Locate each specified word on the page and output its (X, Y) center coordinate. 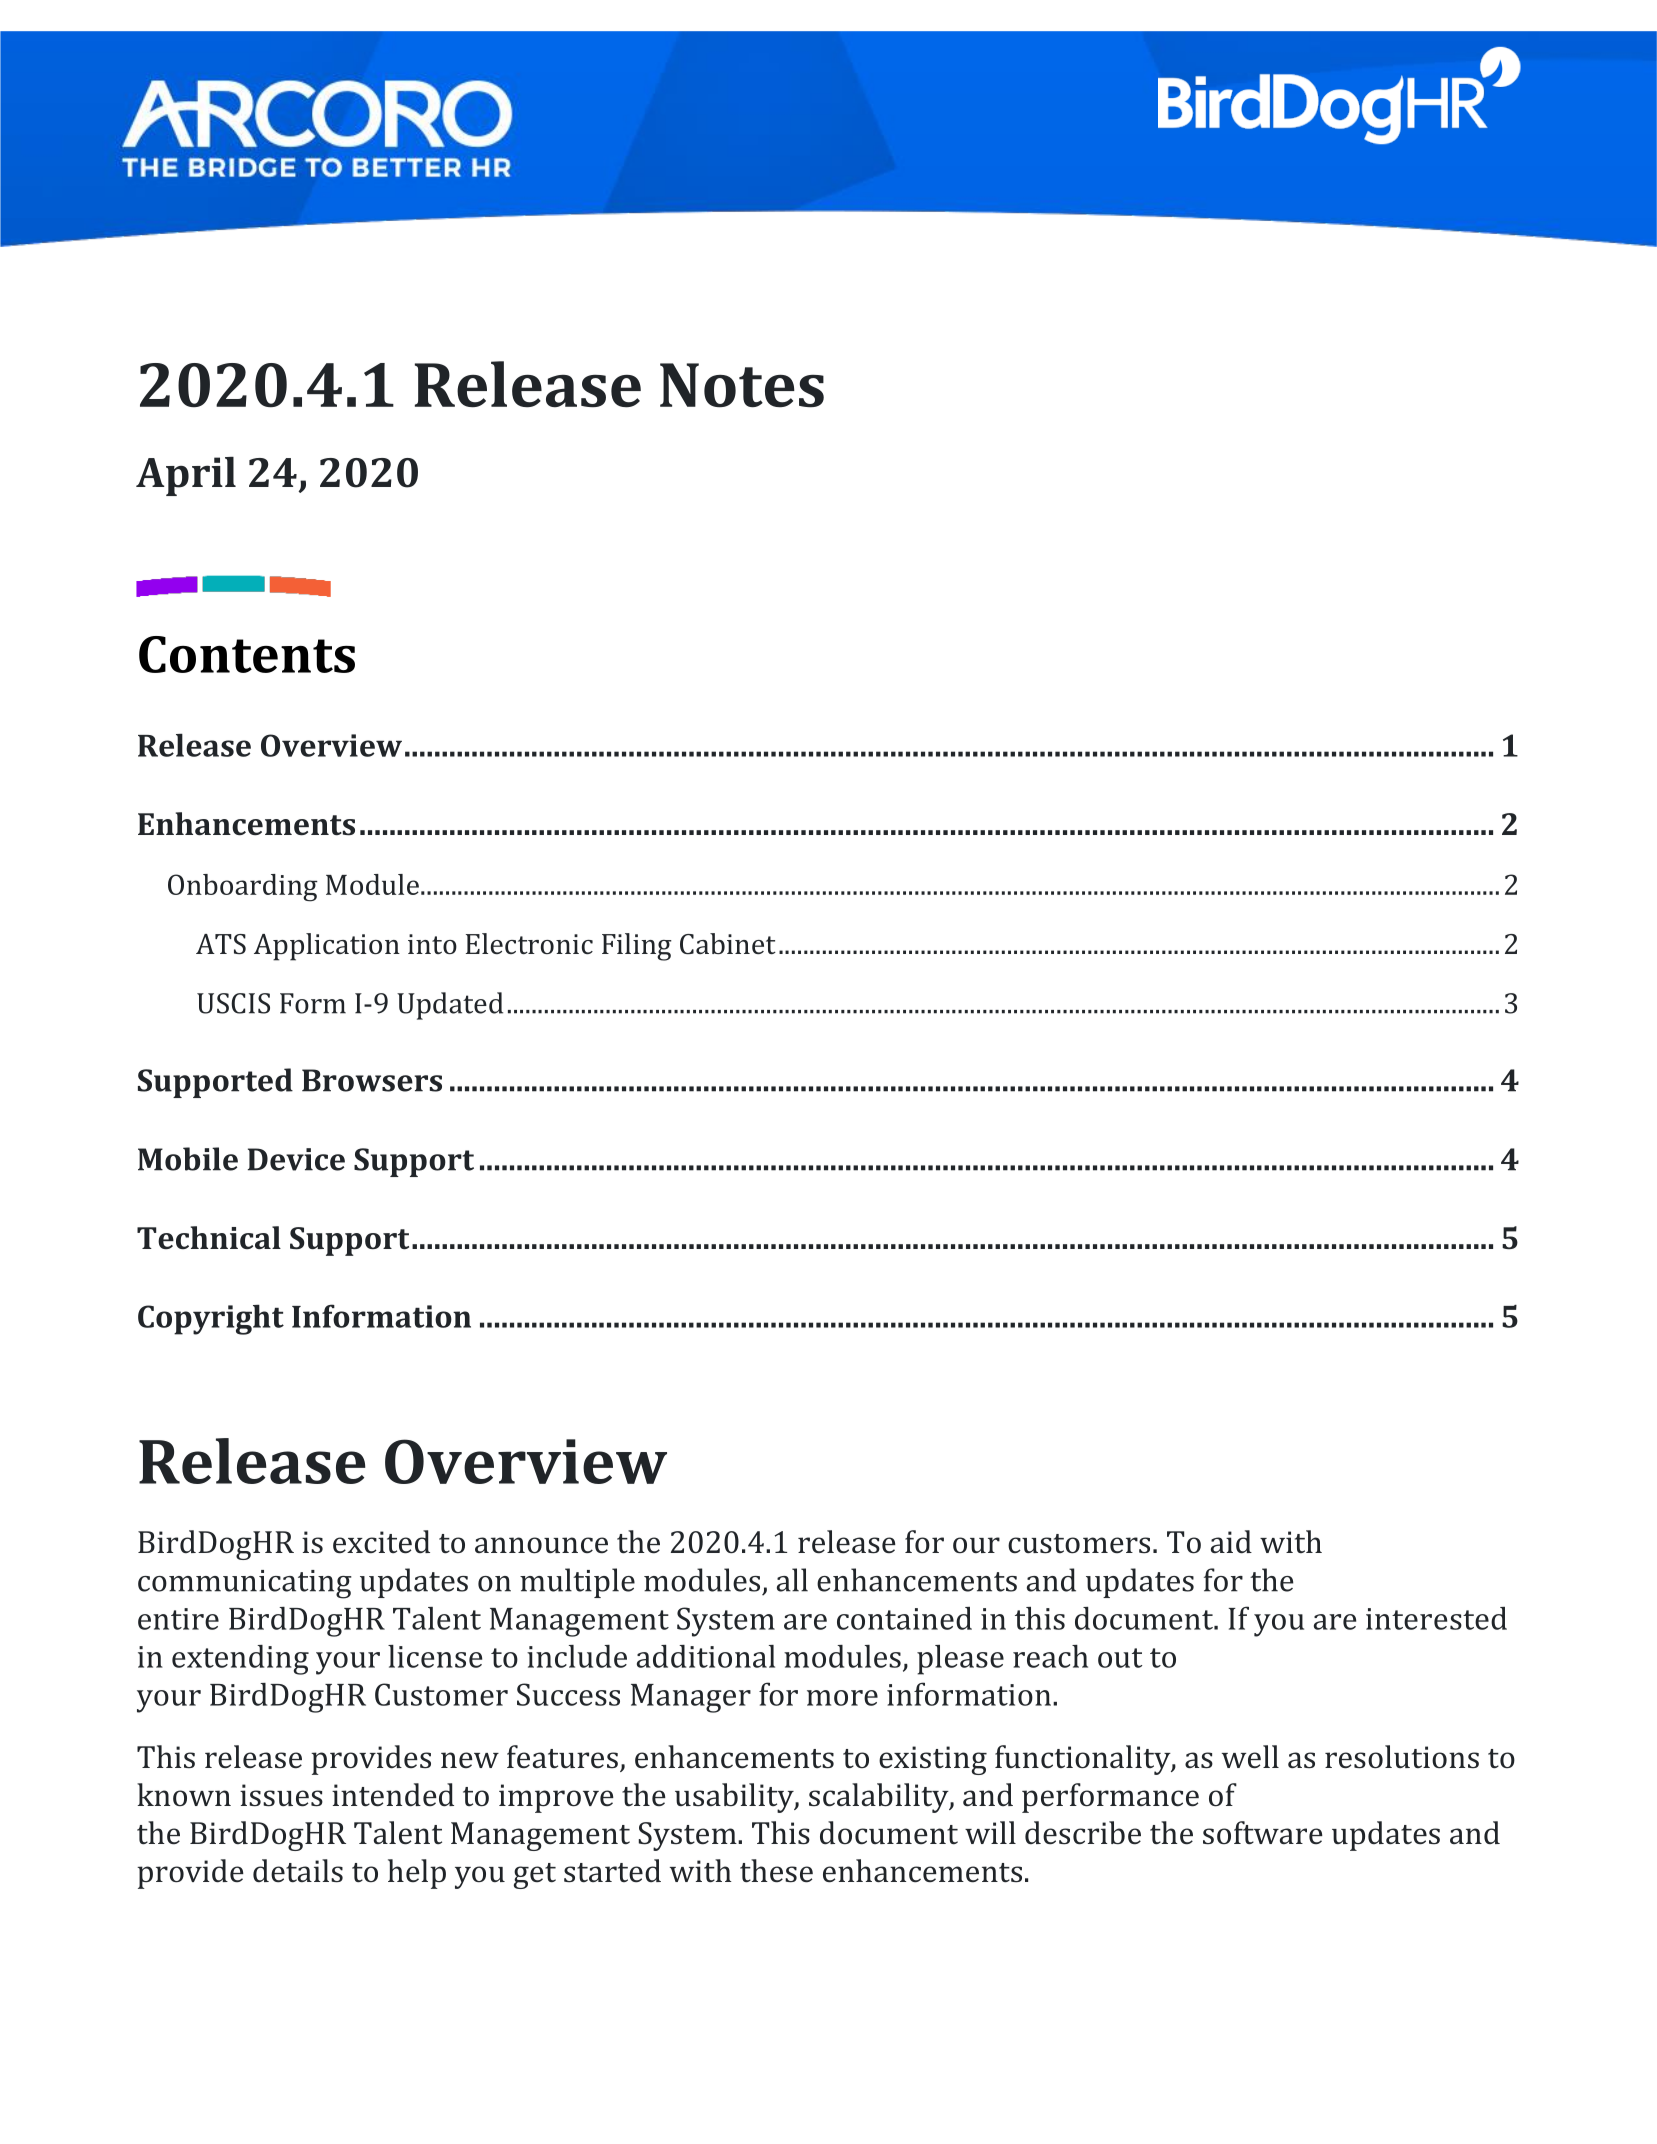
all (792, 1580)
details (298, 1871)
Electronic (529, 943)
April (186, 476)
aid (1231, 1542)
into (432, 944)
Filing (637, 947)
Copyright (211, 1320)
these (776, 1871)
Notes (742, 385)
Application (327, 947)
